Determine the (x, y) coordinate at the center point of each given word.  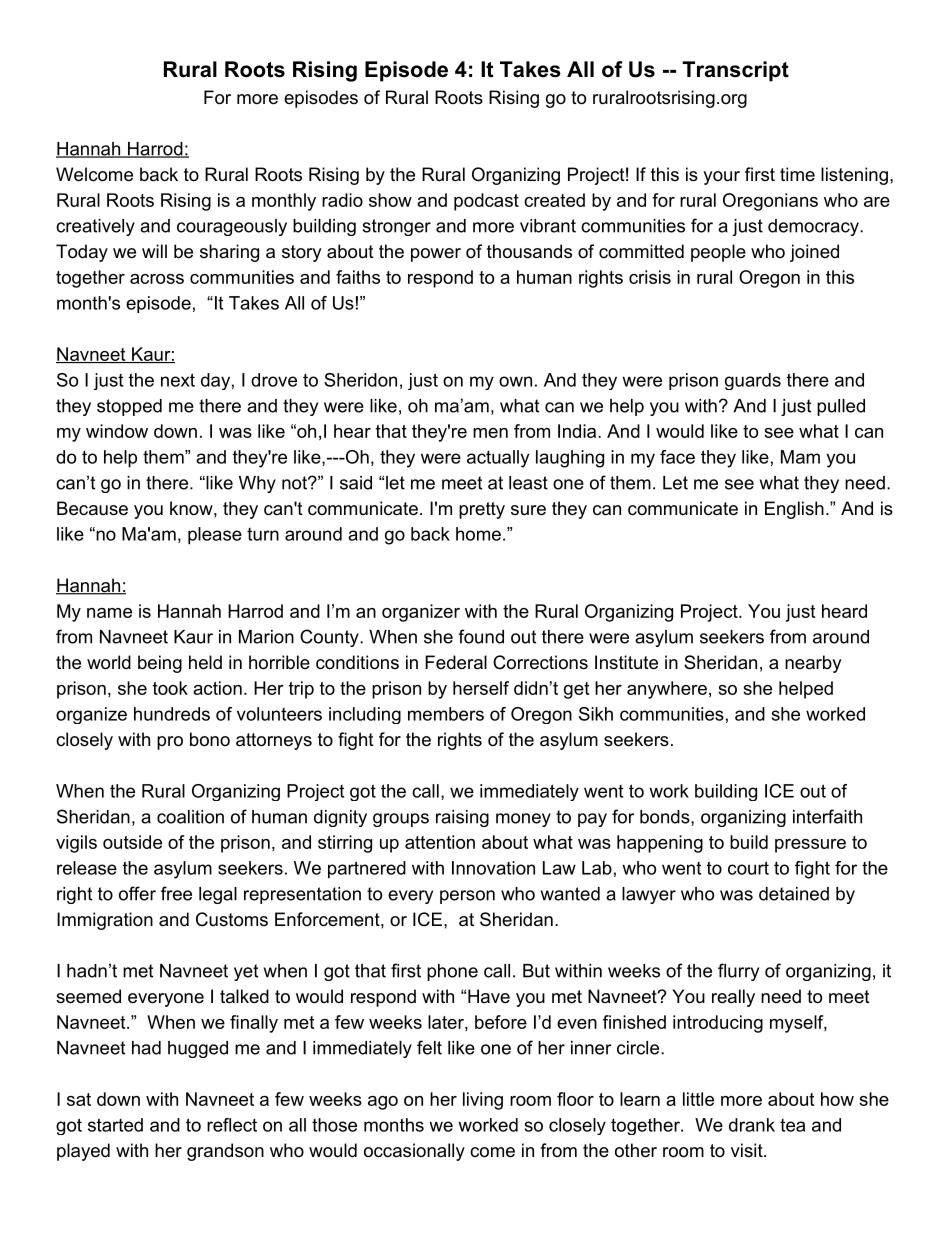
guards (753, 381)
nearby (813, 664)
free (176, 893)
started (115, 1125)
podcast (486, 202)
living (483, 1101)
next (178, 380)
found (481, 636)
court (748, 868)
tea (792, 1125)
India (577, 431)
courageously (232, 227)
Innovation (493, 868)
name (109, 613)
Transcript (735, 71)
